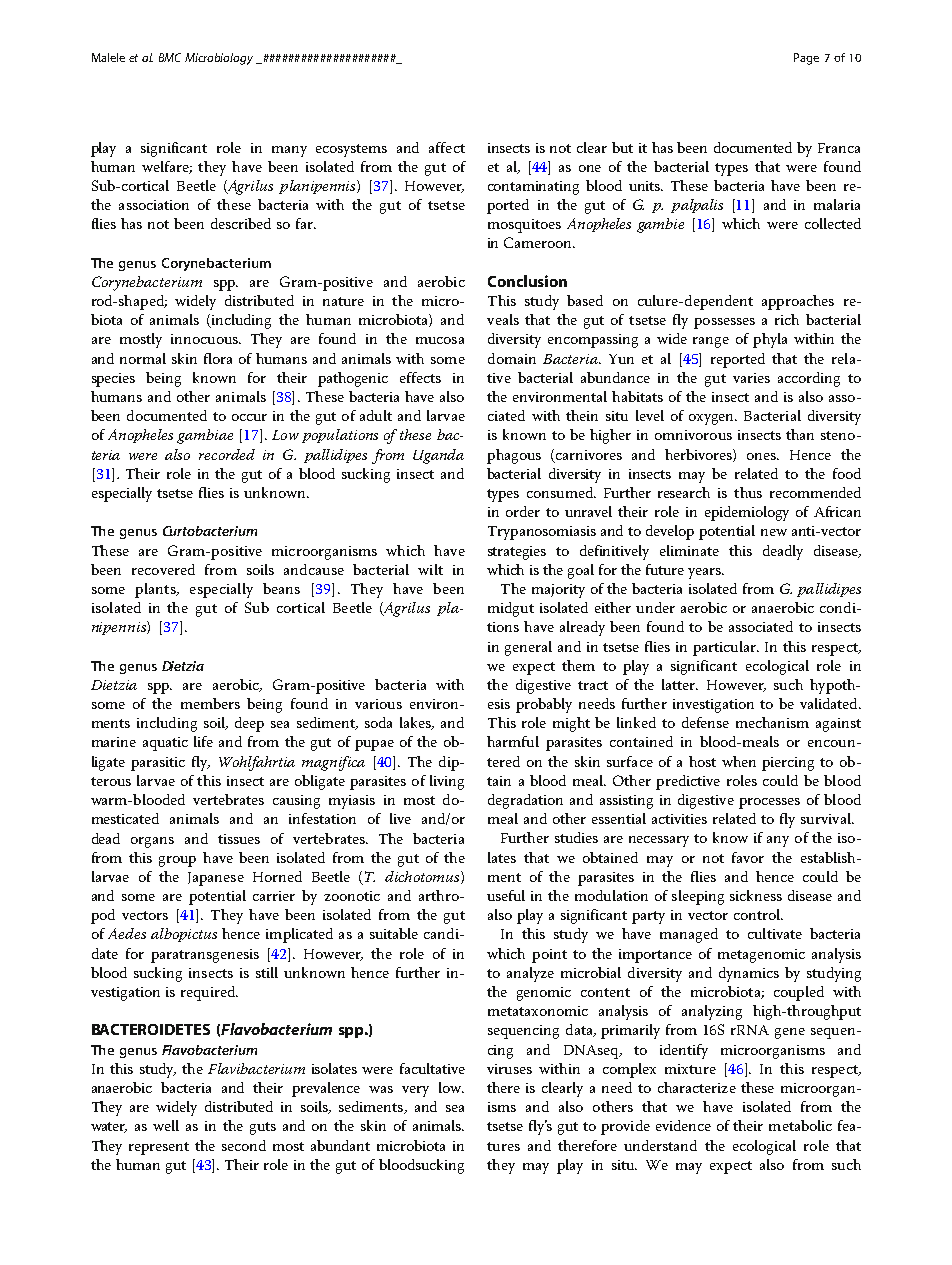 This image has width=952, height=1265. What do you see at coordinates (170, 57) in the image?
I see `BMC` at bounding box center [170, 57].
